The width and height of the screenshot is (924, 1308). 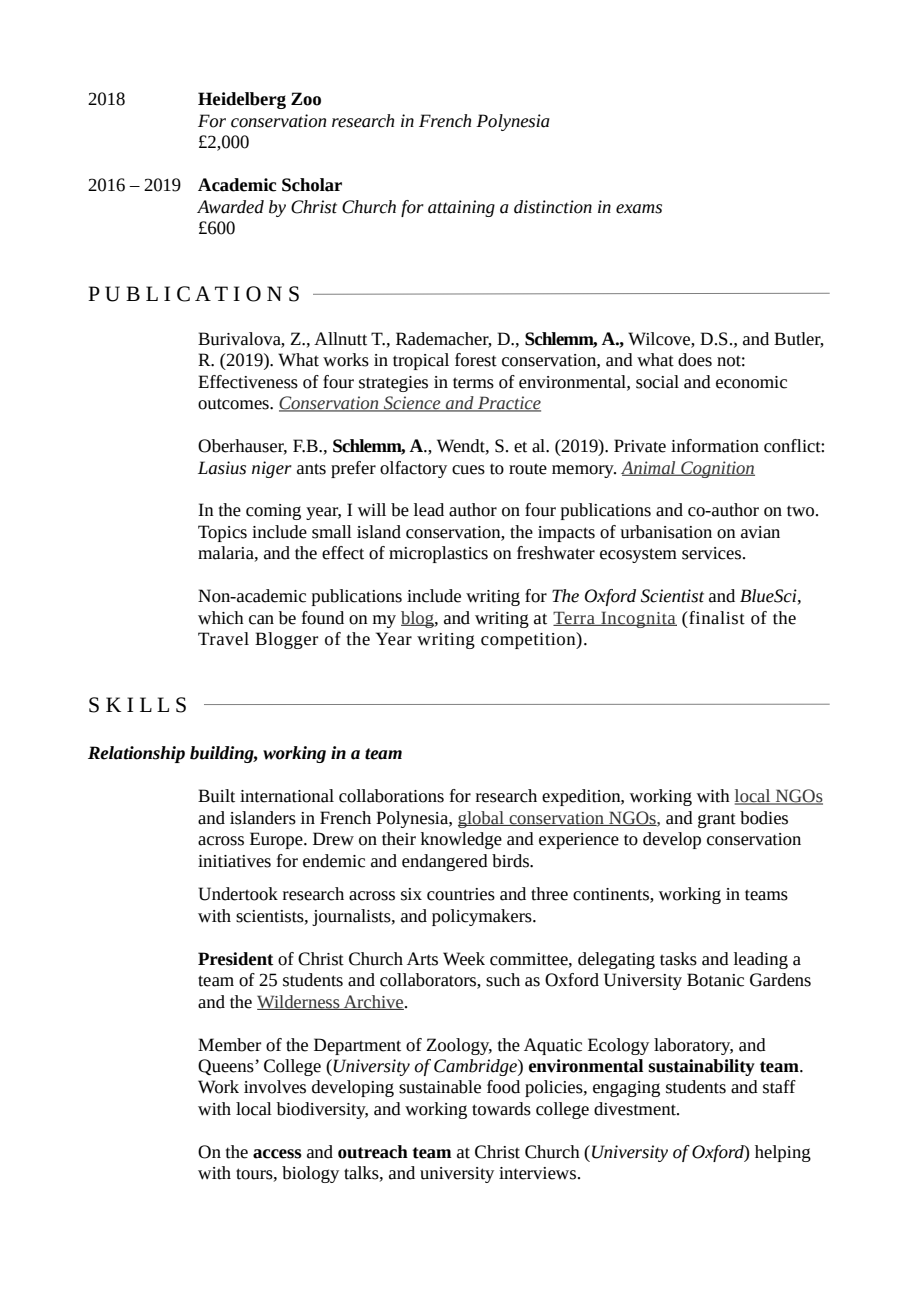 I want to click on countries, so click(x=461, y=894).
